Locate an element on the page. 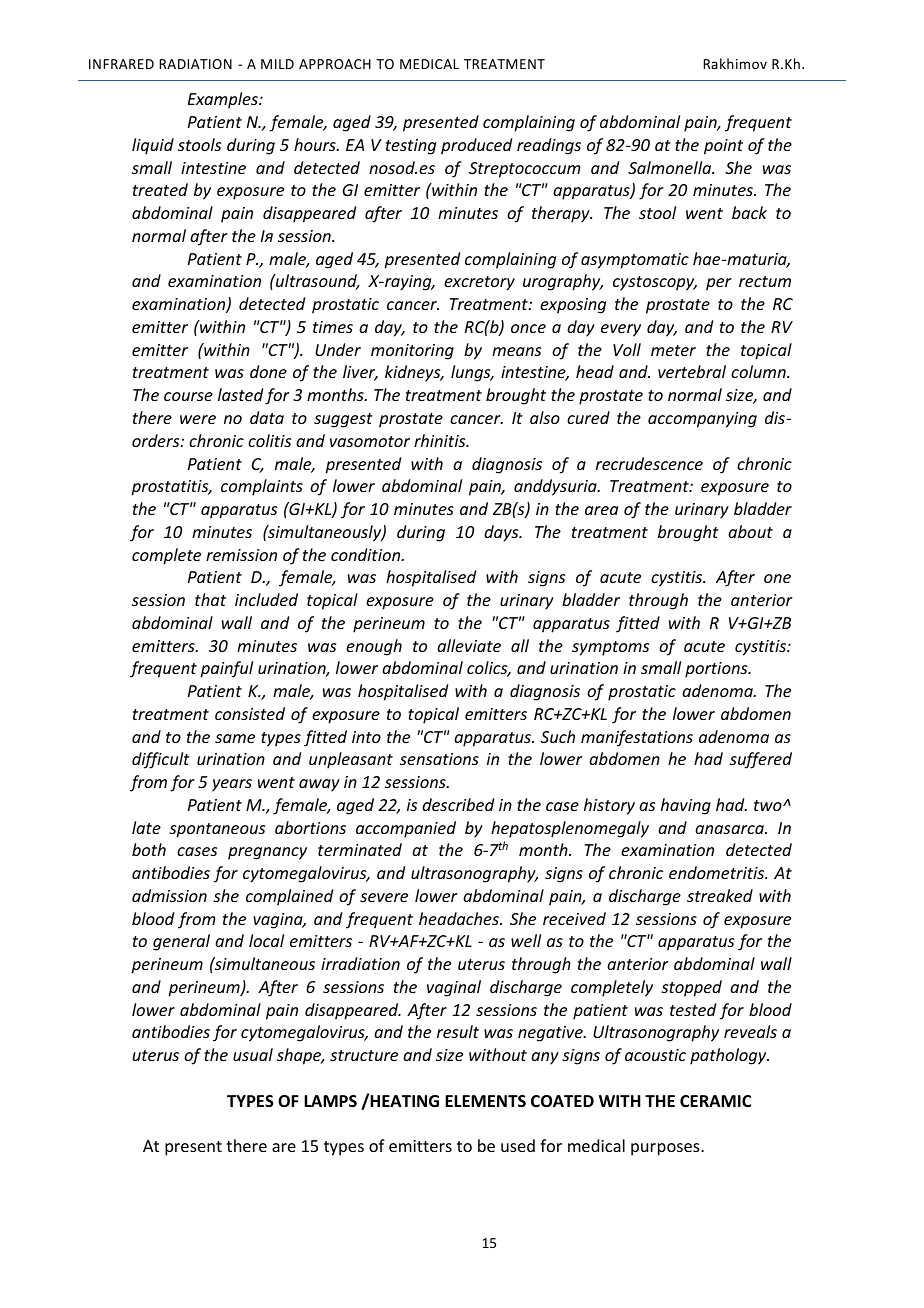 The image size is (924, 1308). usual is located at coordinates (253, 1054).
